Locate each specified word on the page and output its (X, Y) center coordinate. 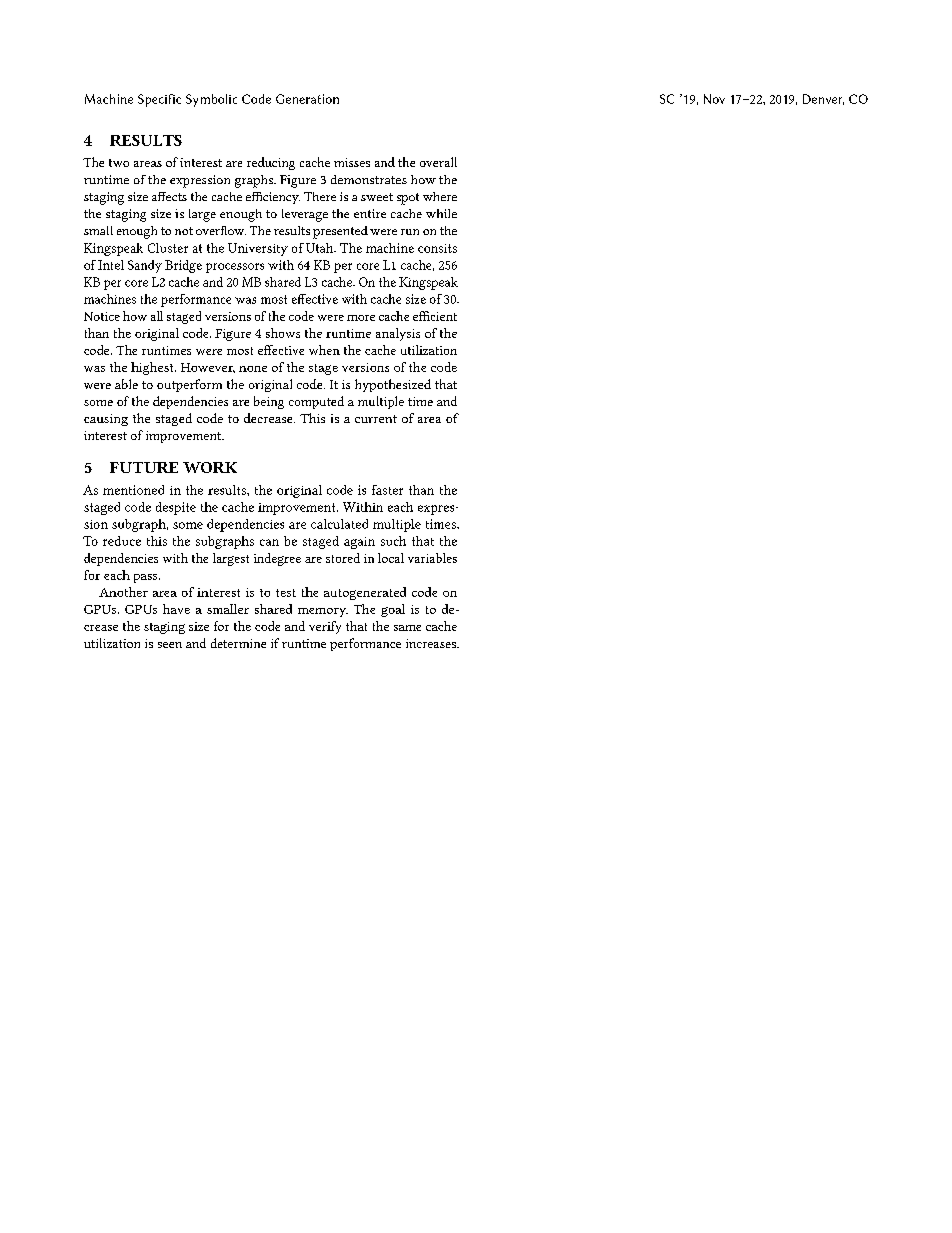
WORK (210, 467)
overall (438, 162)
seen (170, 645)
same (407, 628)
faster (387, 490)
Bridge (183, 266)
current (376, 419)
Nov (714, 99)
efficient (435, 316)
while (441, 213)
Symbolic (211, 100)
